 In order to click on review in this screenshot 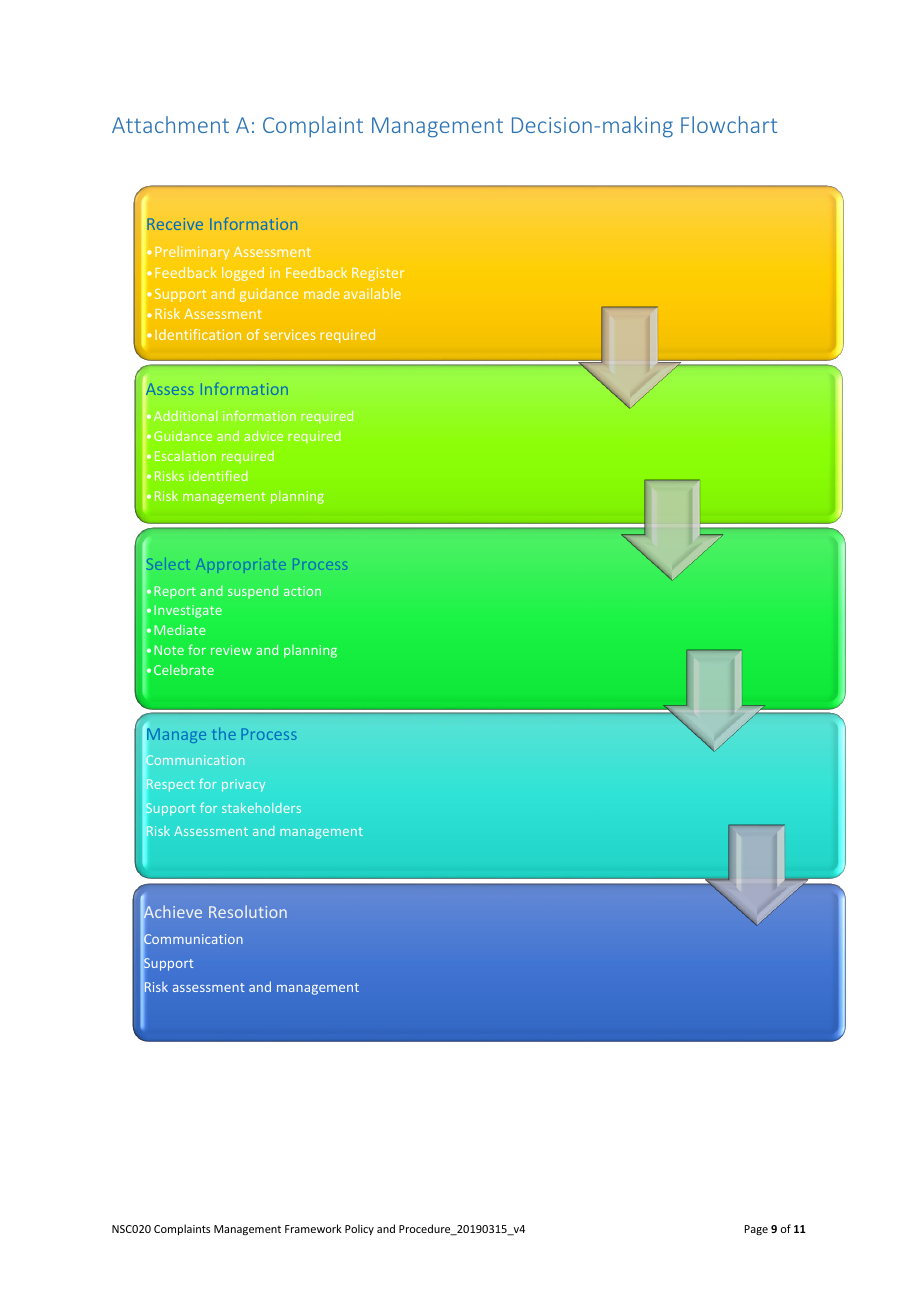, I will do `click(231, 650)`.
